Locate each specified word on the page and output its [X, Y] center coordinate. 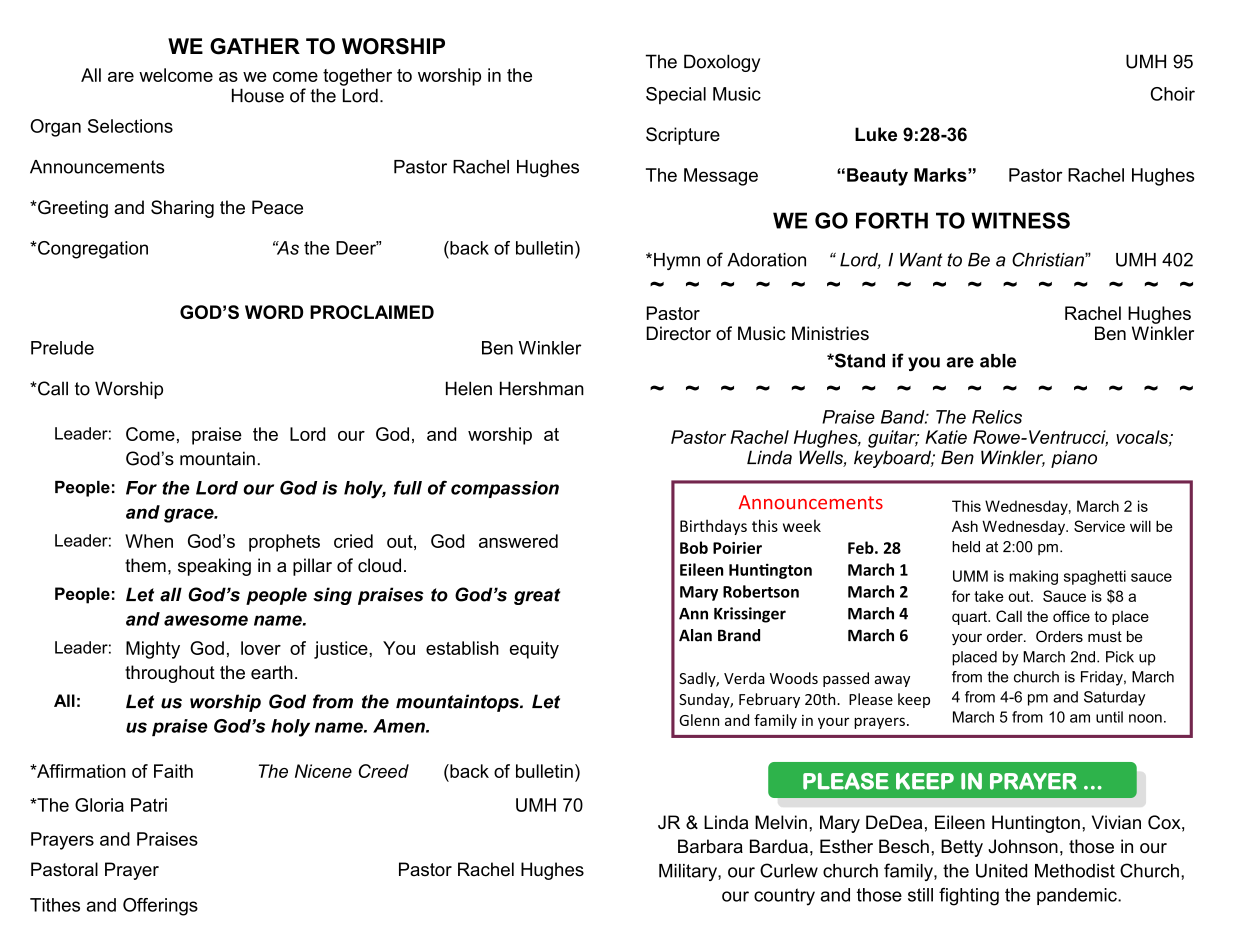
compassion [505, 489]
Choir [1173, 94]
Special [676, 95]
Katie [946, 437]
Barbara [710, 846]
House [258, 95]
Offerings [160, 907]
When [149, 541]
